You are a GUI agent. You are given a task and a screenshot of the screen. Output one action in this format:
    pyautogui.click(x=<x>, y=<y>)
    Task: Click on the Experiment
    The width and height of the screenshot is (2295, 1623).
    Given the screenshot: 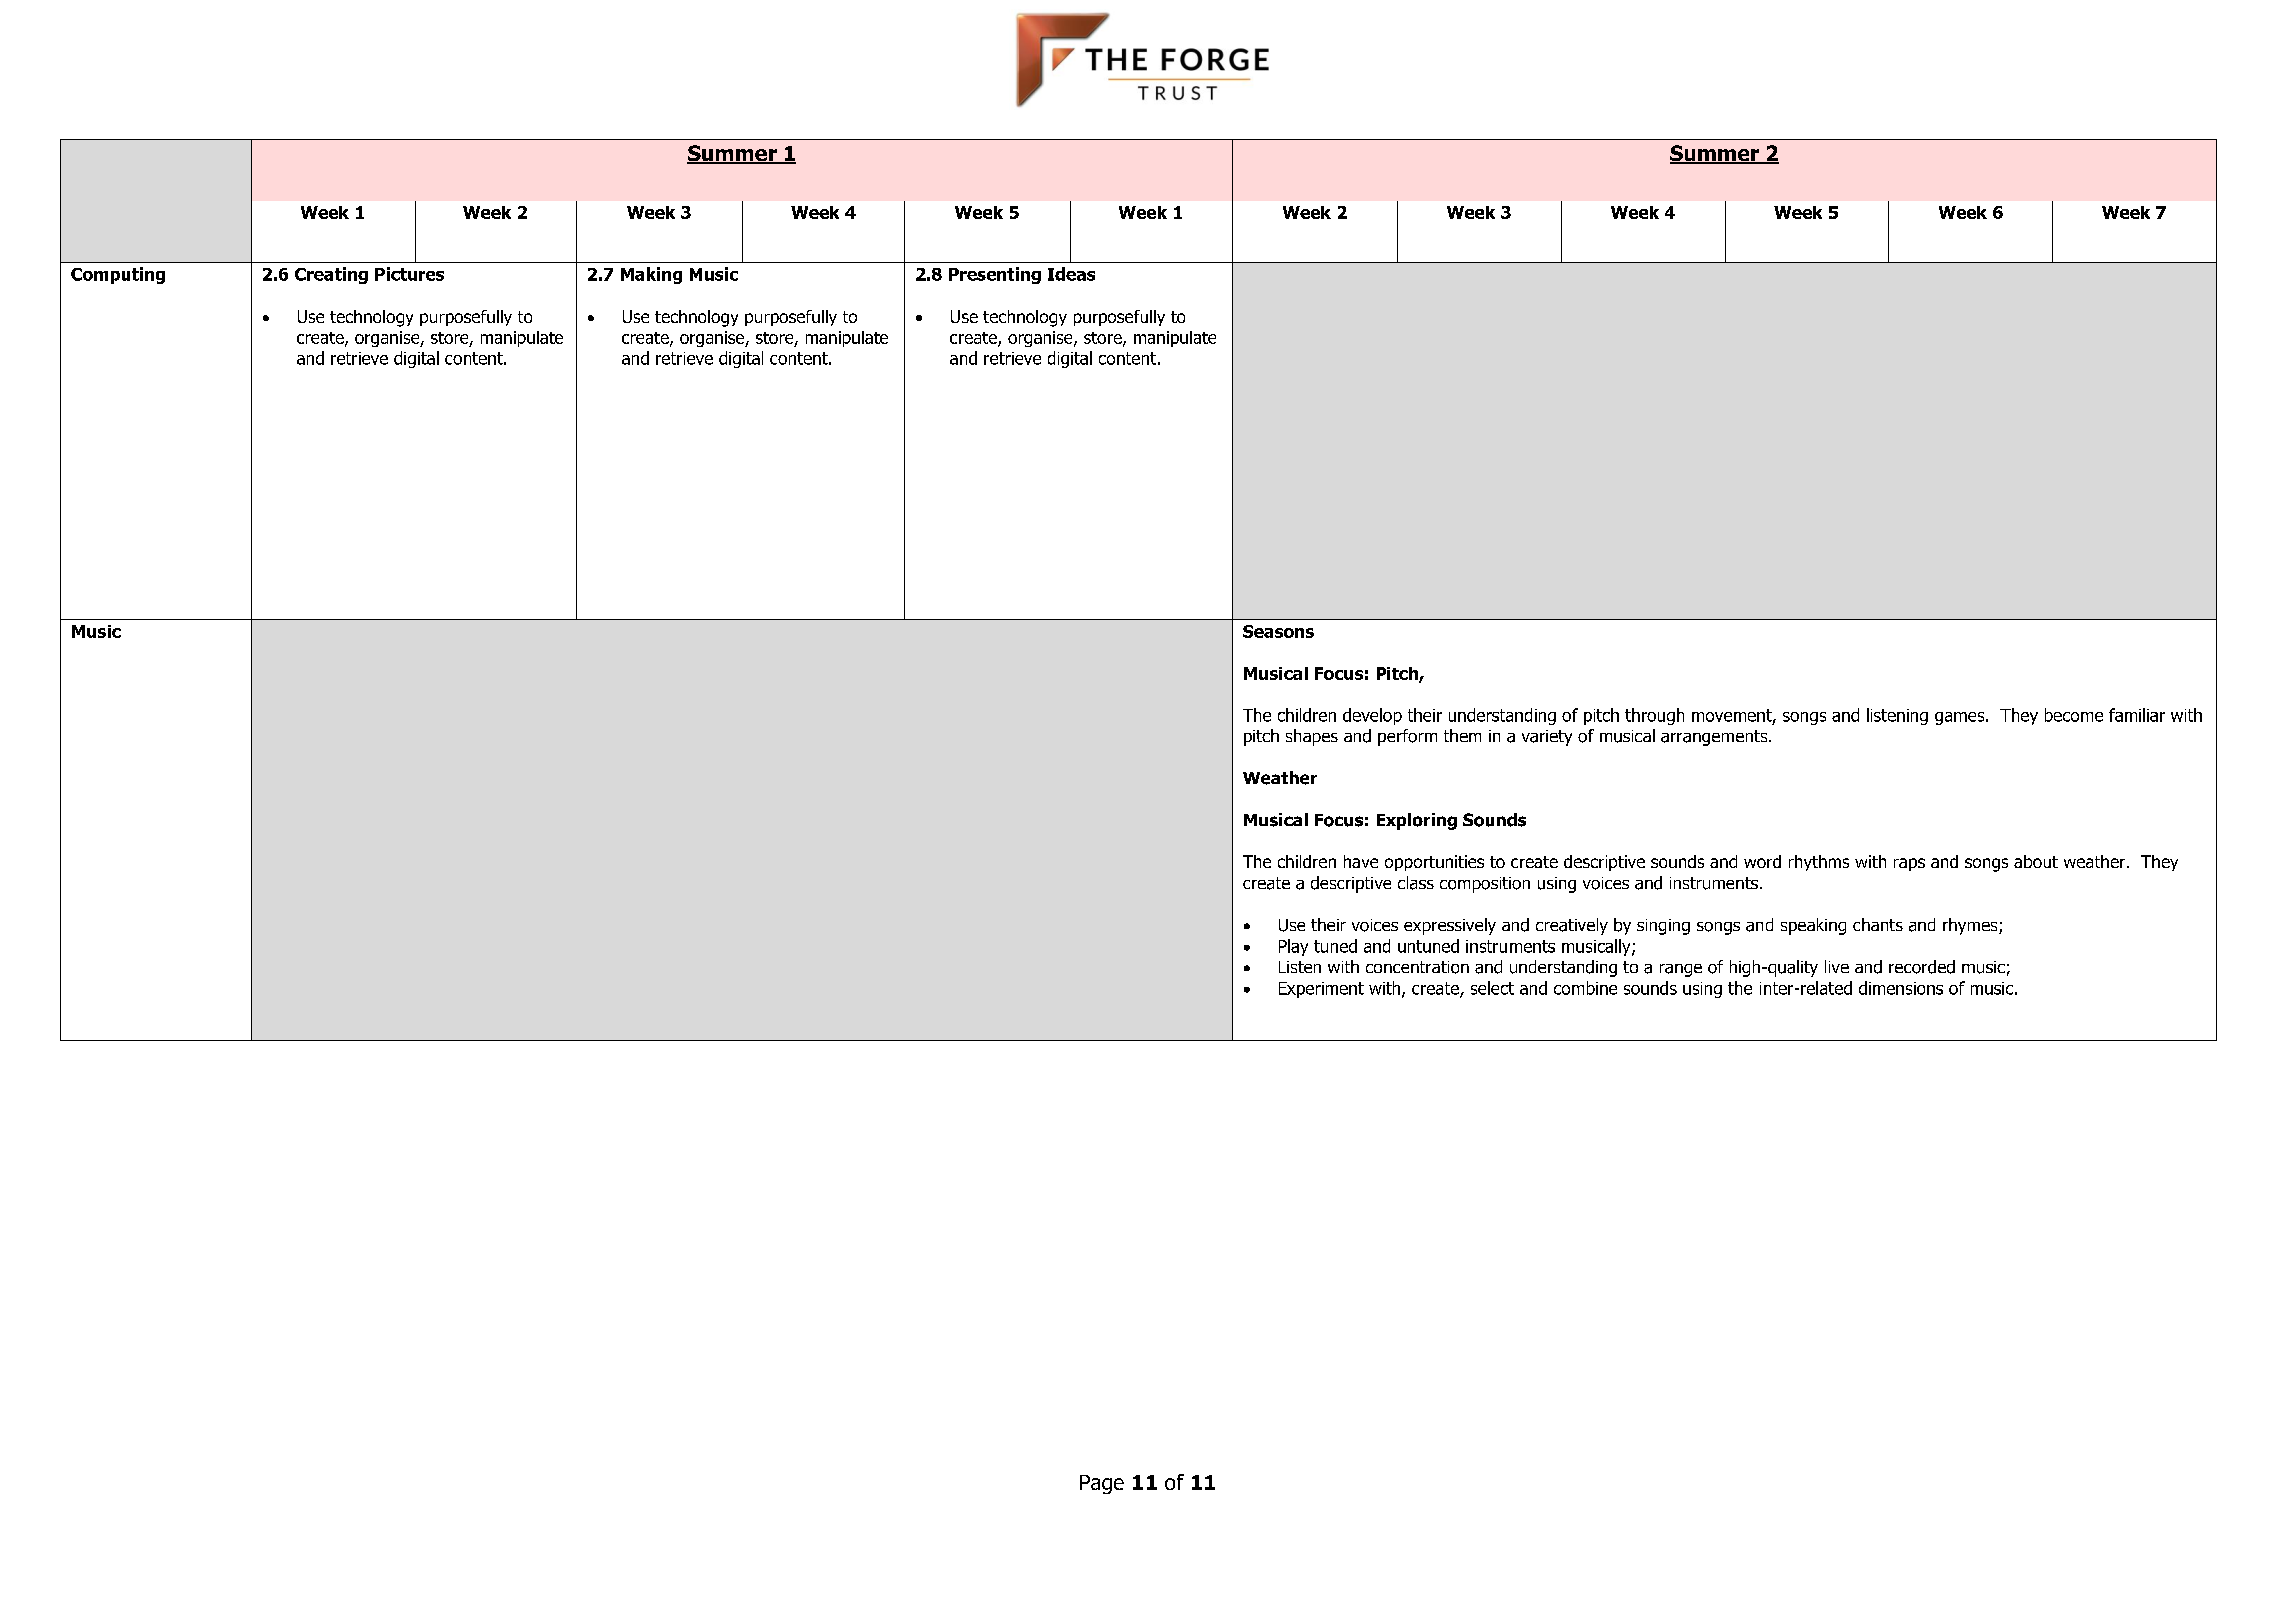 What is the action you would take?
    pyautogui.click(x=1321, y=990)
